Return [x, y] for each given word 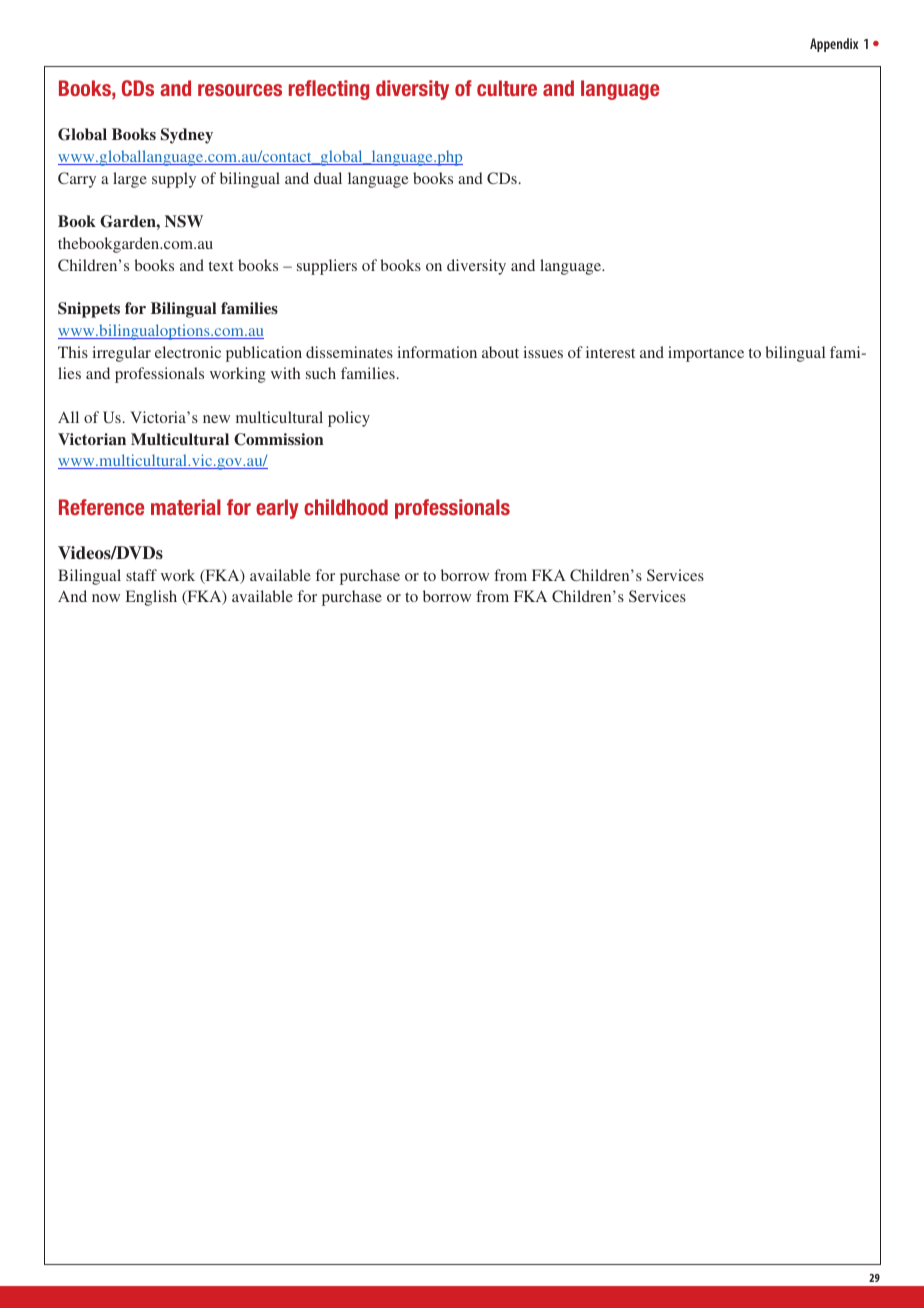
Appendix [834, 45]
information [437, 352]
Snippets [89, 310]
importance [706, 354]
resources [240, 90]
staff [141, 575]
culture [507, 88]
